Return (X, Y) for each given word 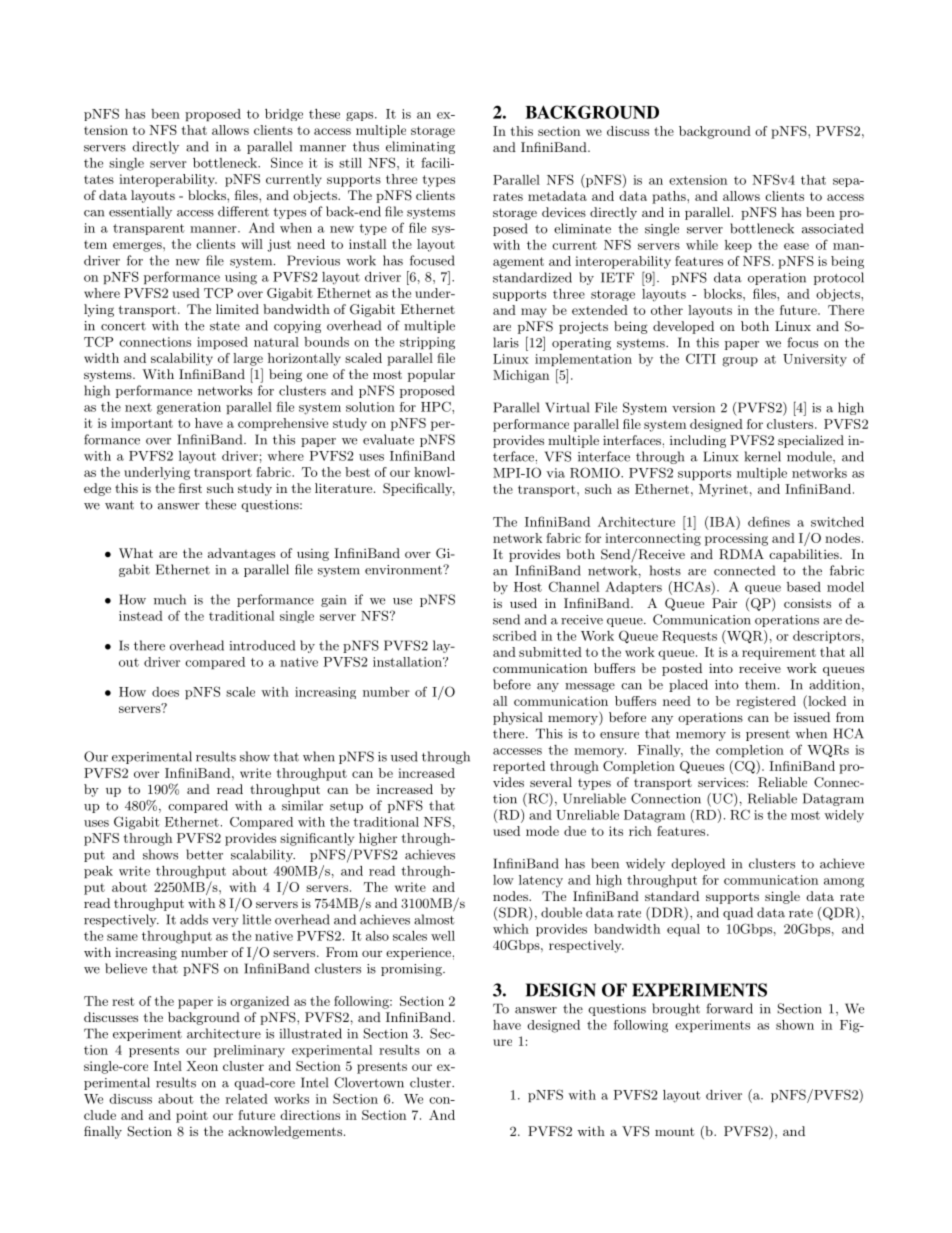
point (192, 1116)
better (204, 854)
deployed (698, 864)
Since (287, 162)
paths (670, 197)
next (138, 407)
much (170, 599)
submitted (550, 652)
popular (431, 375)
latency (541, 881)
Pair (724, 603)
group (740, 362)
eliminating (420, 147)
